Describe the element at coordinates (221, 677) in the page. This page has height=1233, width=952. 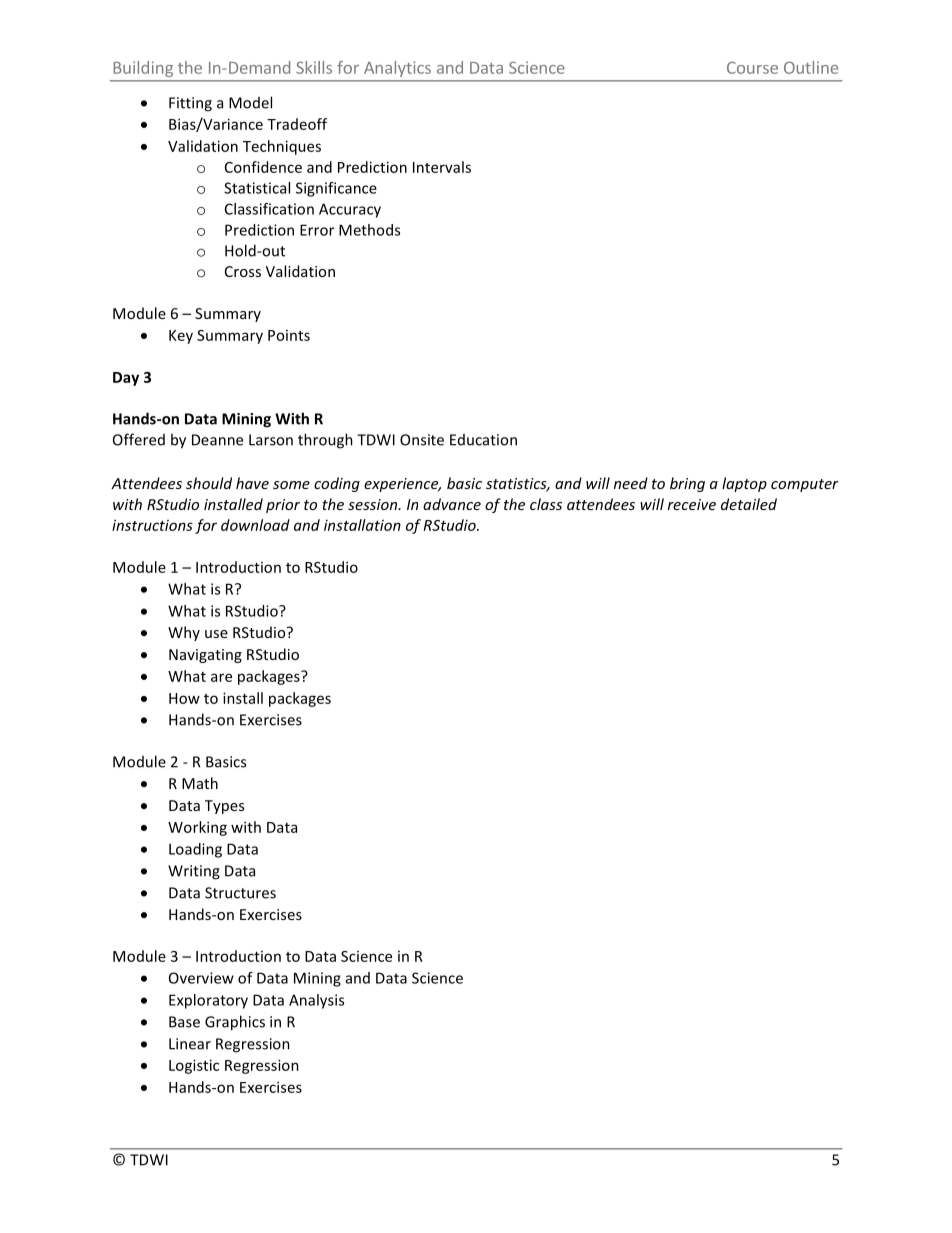
I see `are` at that location.
